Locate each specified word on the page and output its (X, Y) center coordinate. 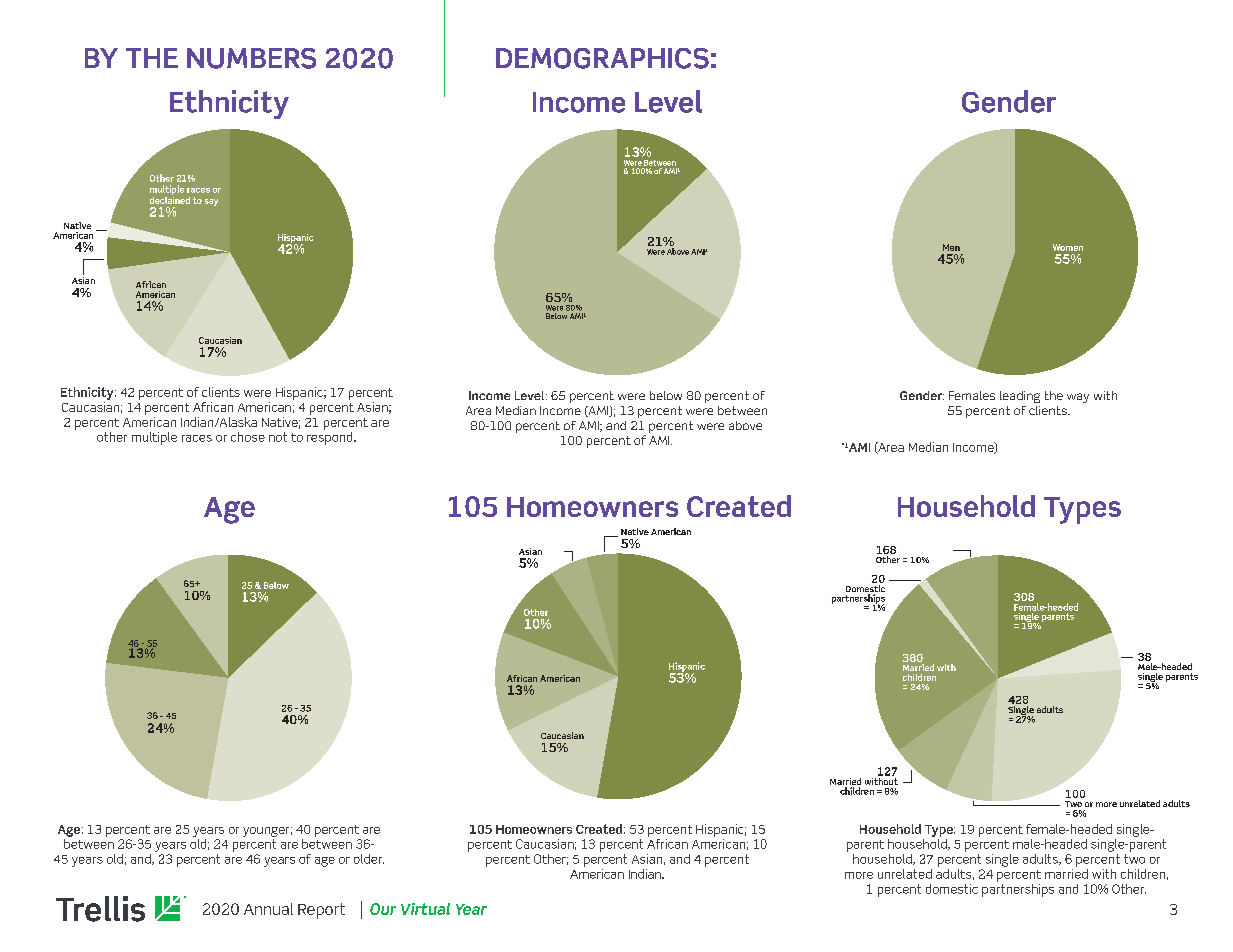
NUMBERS (251, 58)
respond (331, 437)
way (1078, 398)
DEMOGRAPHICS (602, 58)
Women (1068, 247)
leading (1020, 397)
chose (248, 437)
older (369, 859)
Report (321, 911)
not (278, 437)
